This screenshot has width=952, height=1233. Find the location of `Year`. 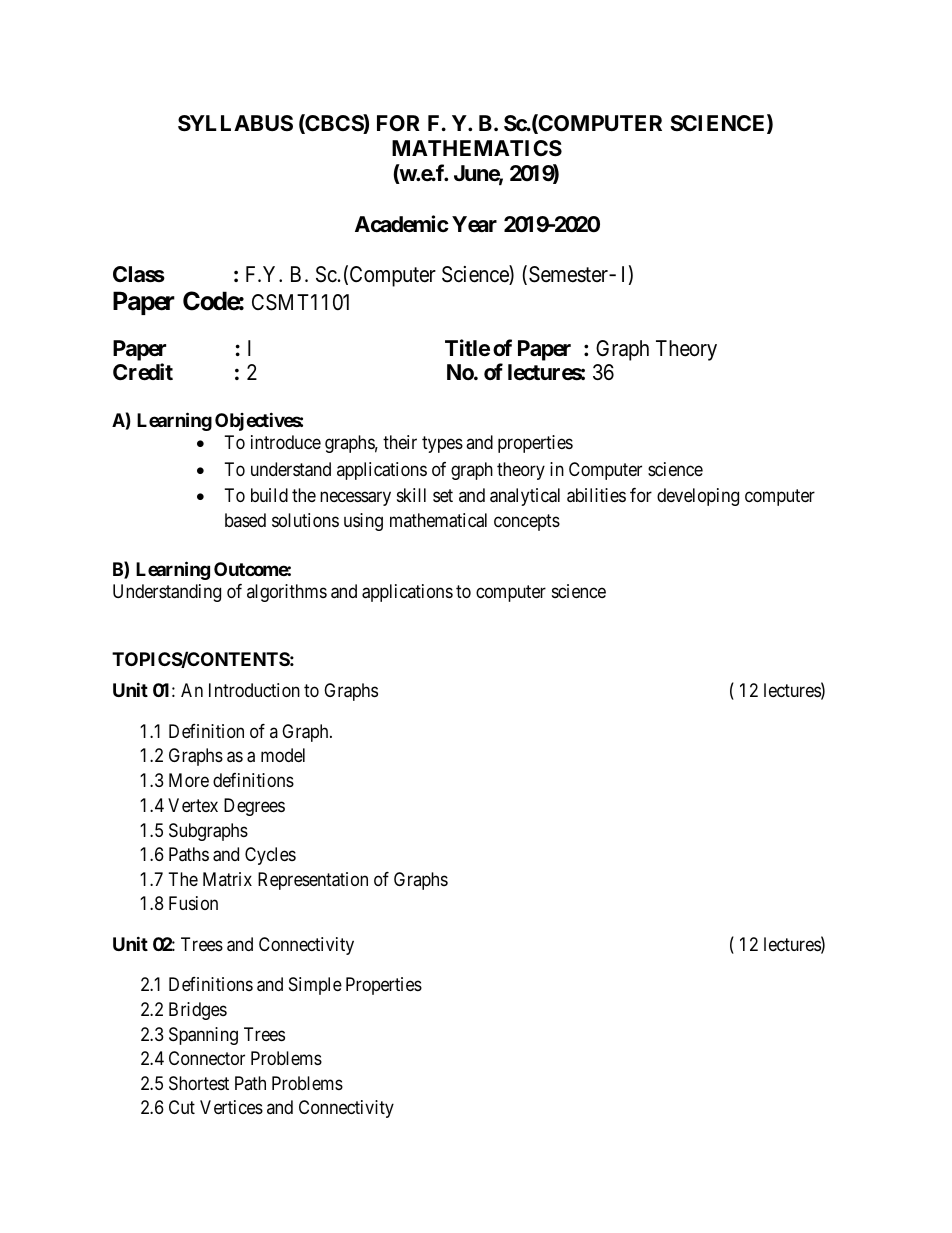

Year is located at coordinates (474, 224).
